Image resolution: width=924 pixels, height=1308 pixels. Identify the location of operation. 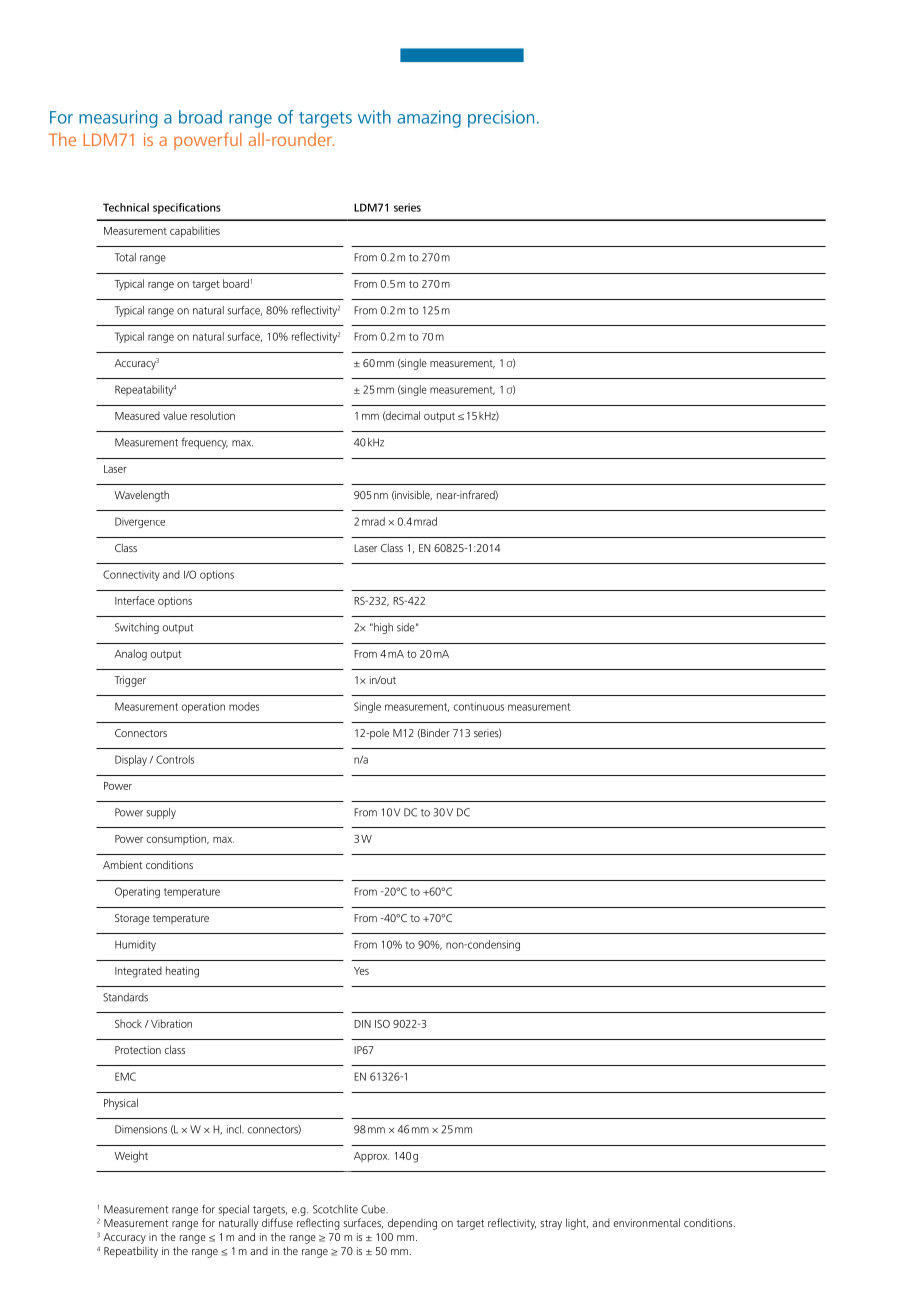
(203, 707).
